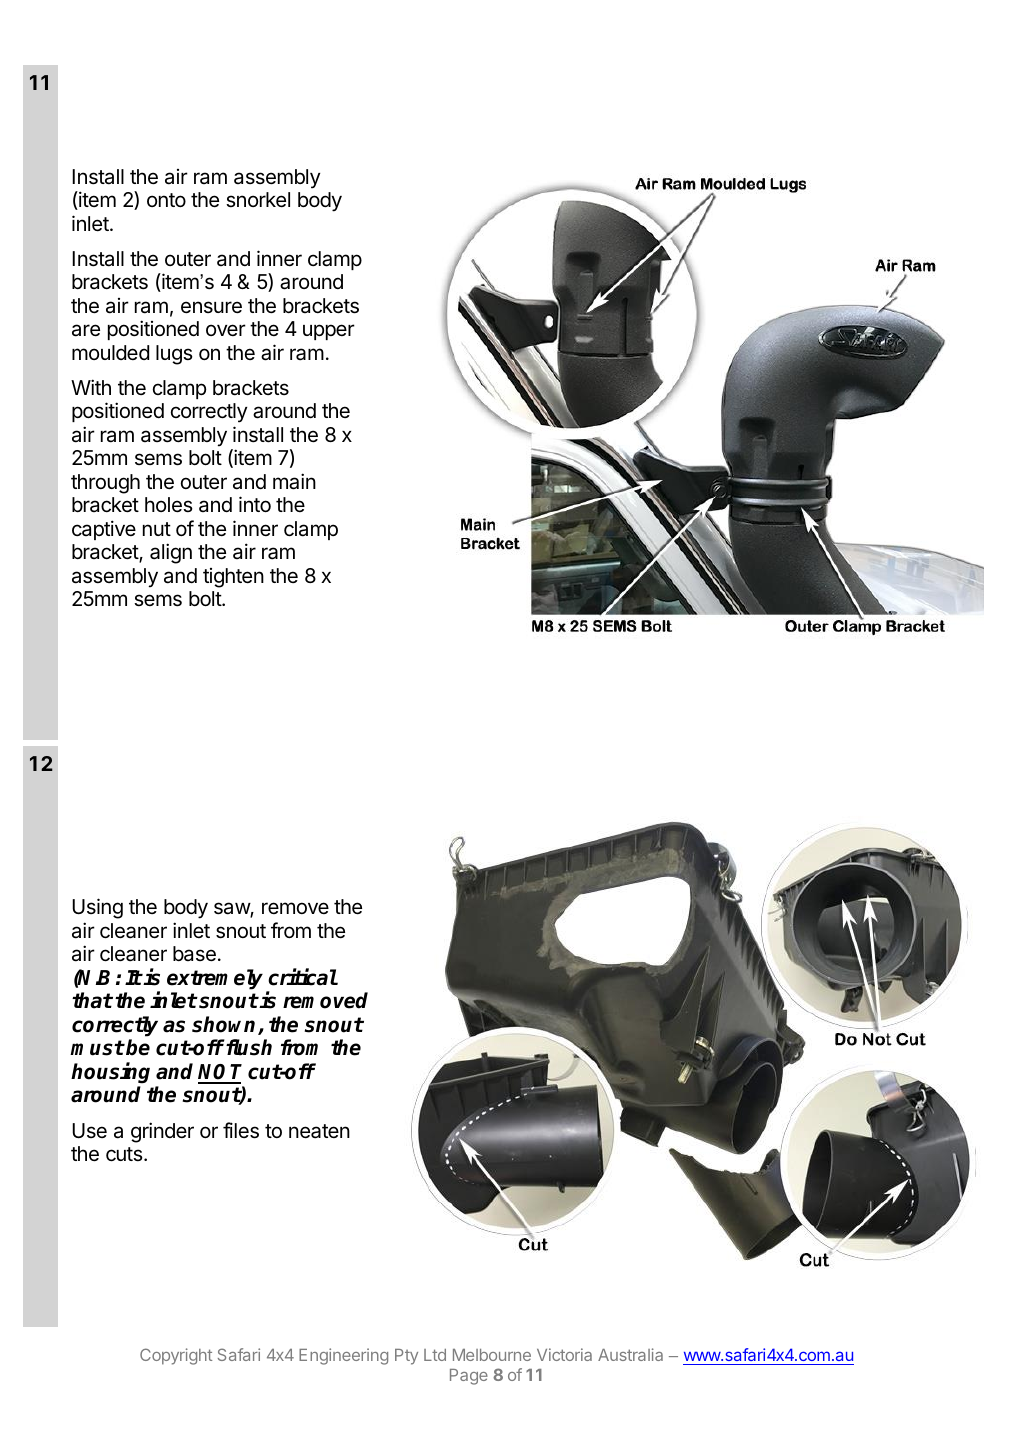 The width and height of the page is (1013, 1433). I want to click on Copyright, so click(176, 1356).
